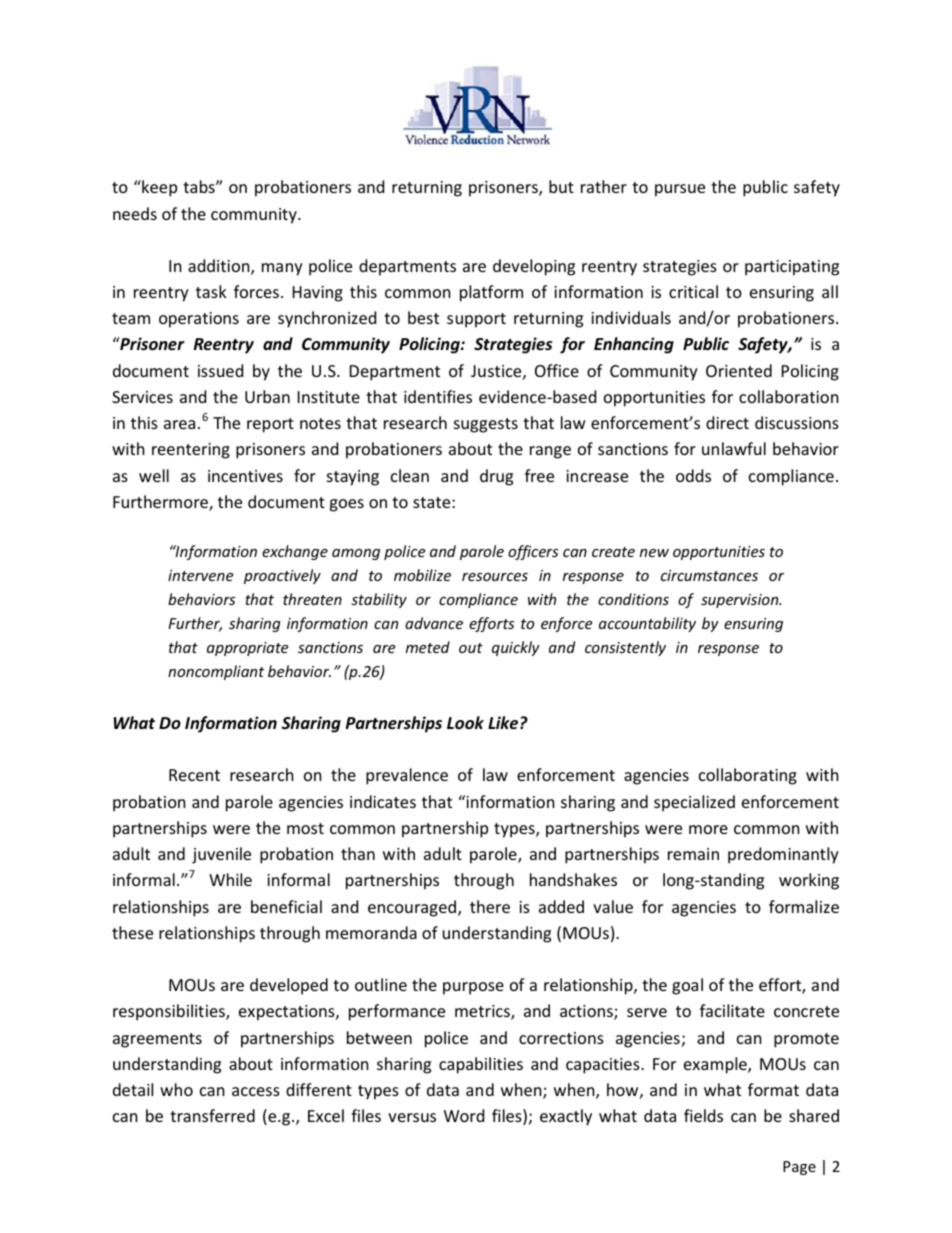 Image resolution: width=952 pixels, height=1233 pixels. I want to click on pursue, so click(680, 190).
